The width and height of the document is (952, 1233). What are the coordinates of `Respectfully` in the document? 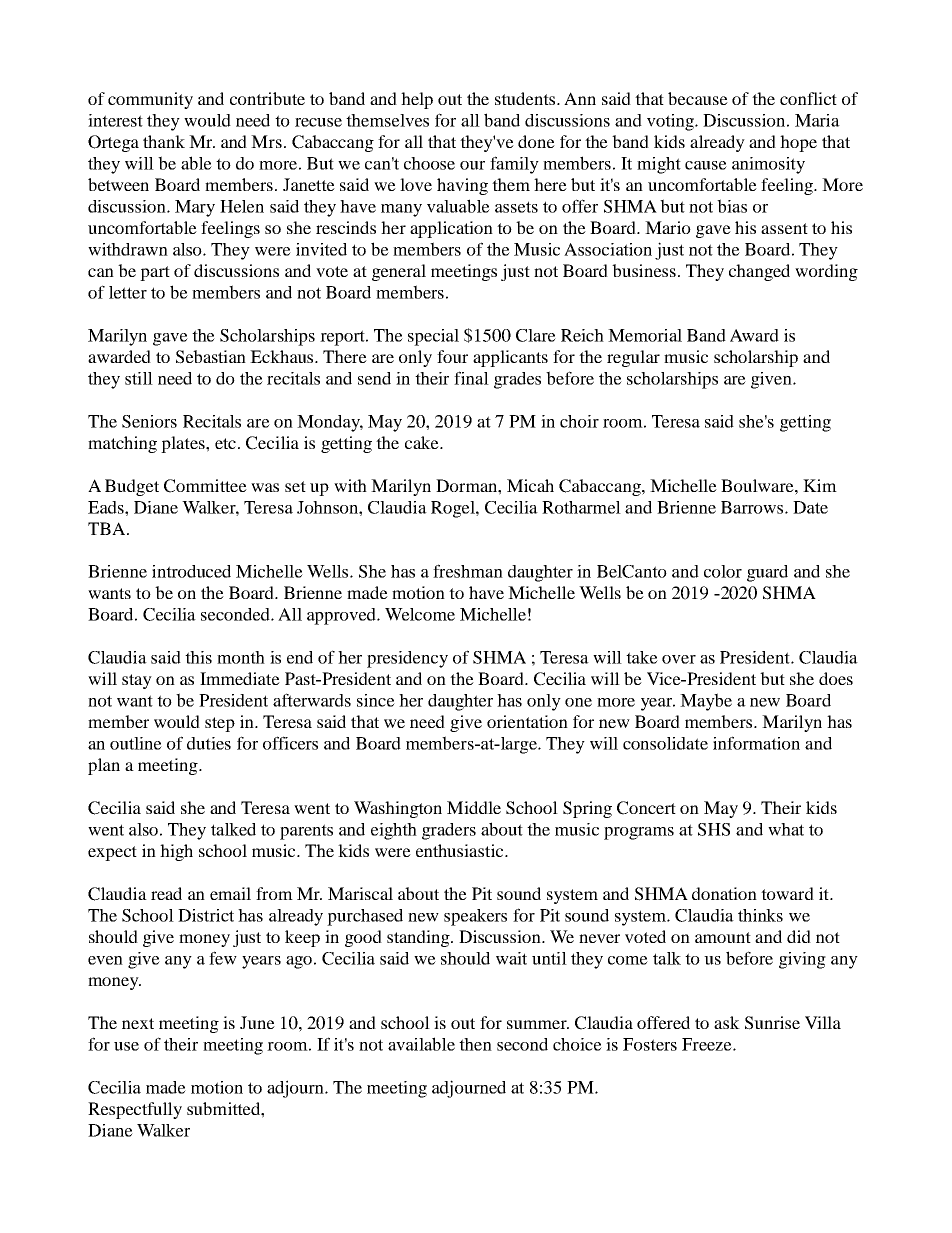 It's located at (135, 1110).
